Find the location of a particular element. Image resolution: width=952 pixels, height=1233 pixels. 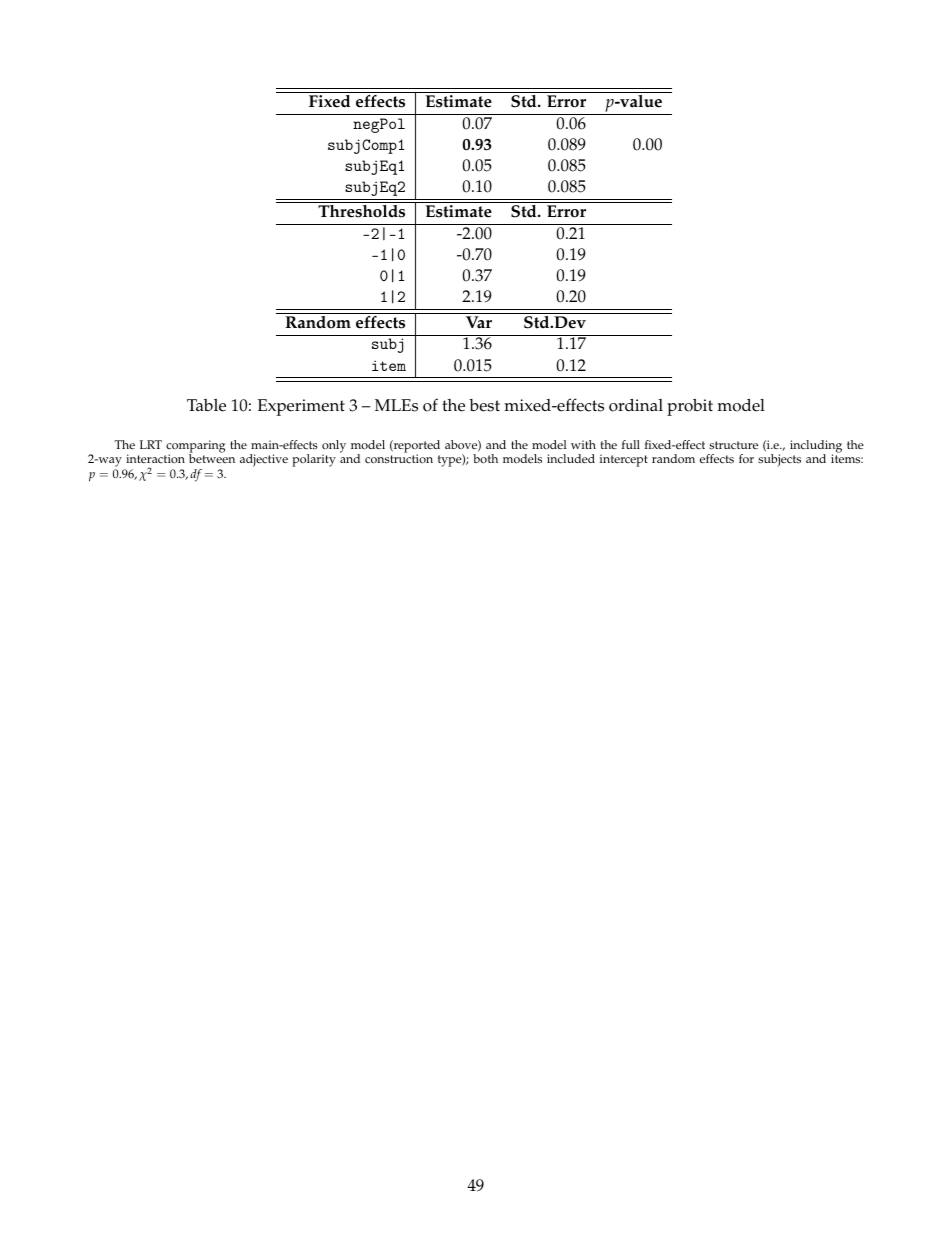

for is located at coordinates (746, 459).
